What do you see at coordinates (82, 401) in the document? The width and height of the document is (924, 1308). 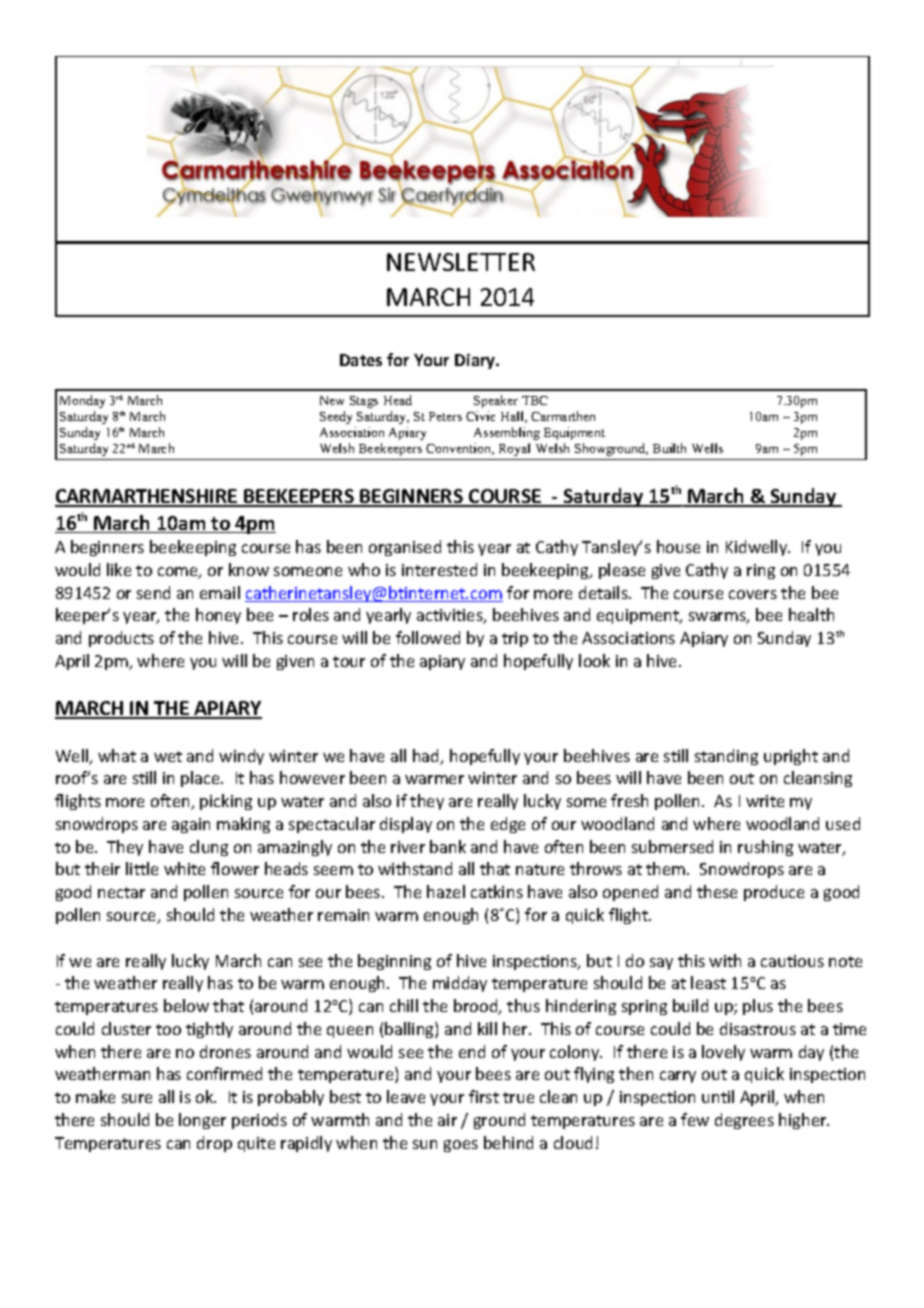 I see `Monday` at bounding box center [82, 401].
